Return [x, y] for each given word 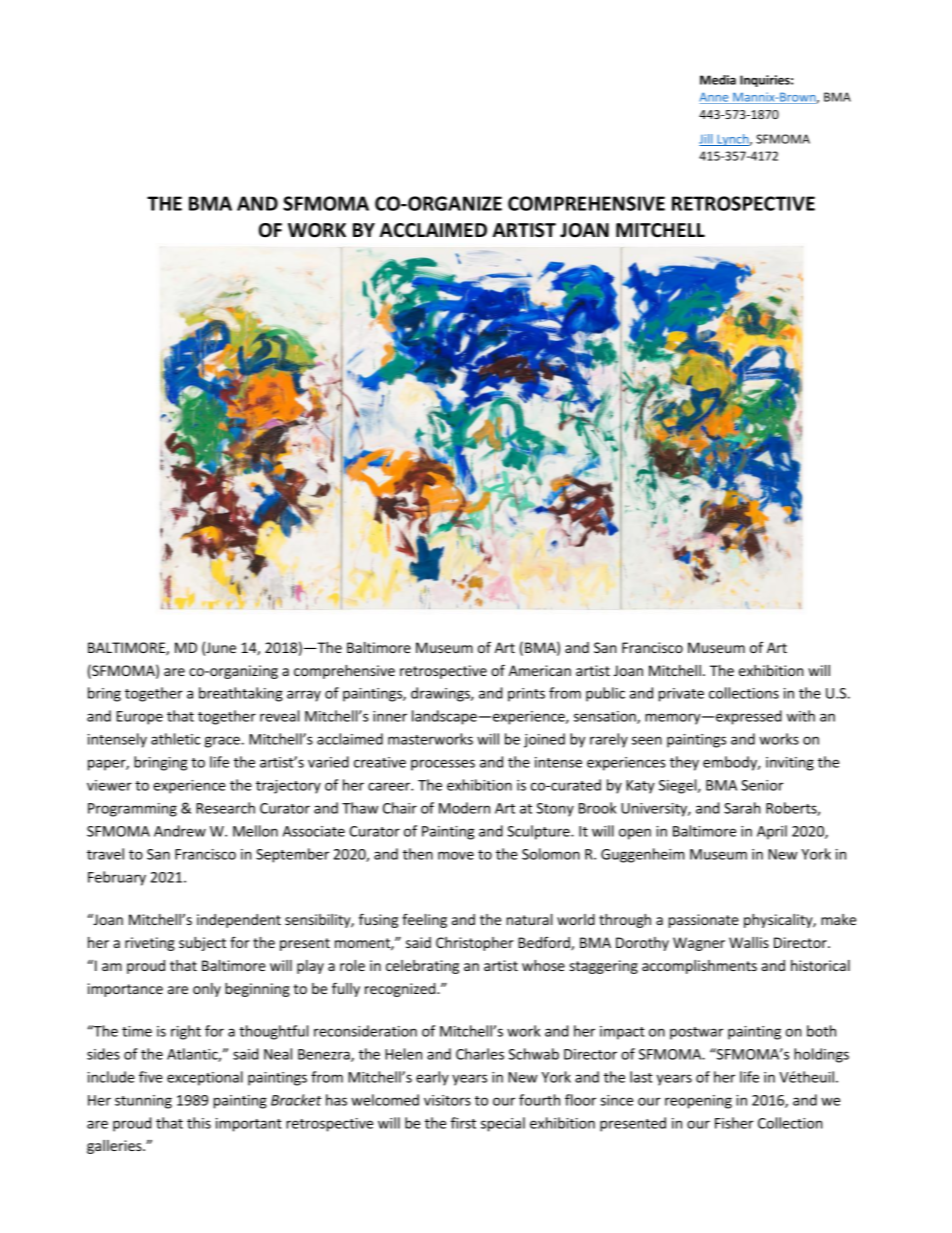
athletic [175, 739]
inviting [790, 764]
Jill [707, 140]
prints [526, 695]
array [304, 696]
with [801, 716]
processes [443, 765]
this [199, 1123]
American [540, 670]
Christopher [475, 944]
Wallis [749, 942]
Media [718, 80]
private [681, 695]
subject [202, 944]
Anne [715, 98]
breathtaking [241, 694]
